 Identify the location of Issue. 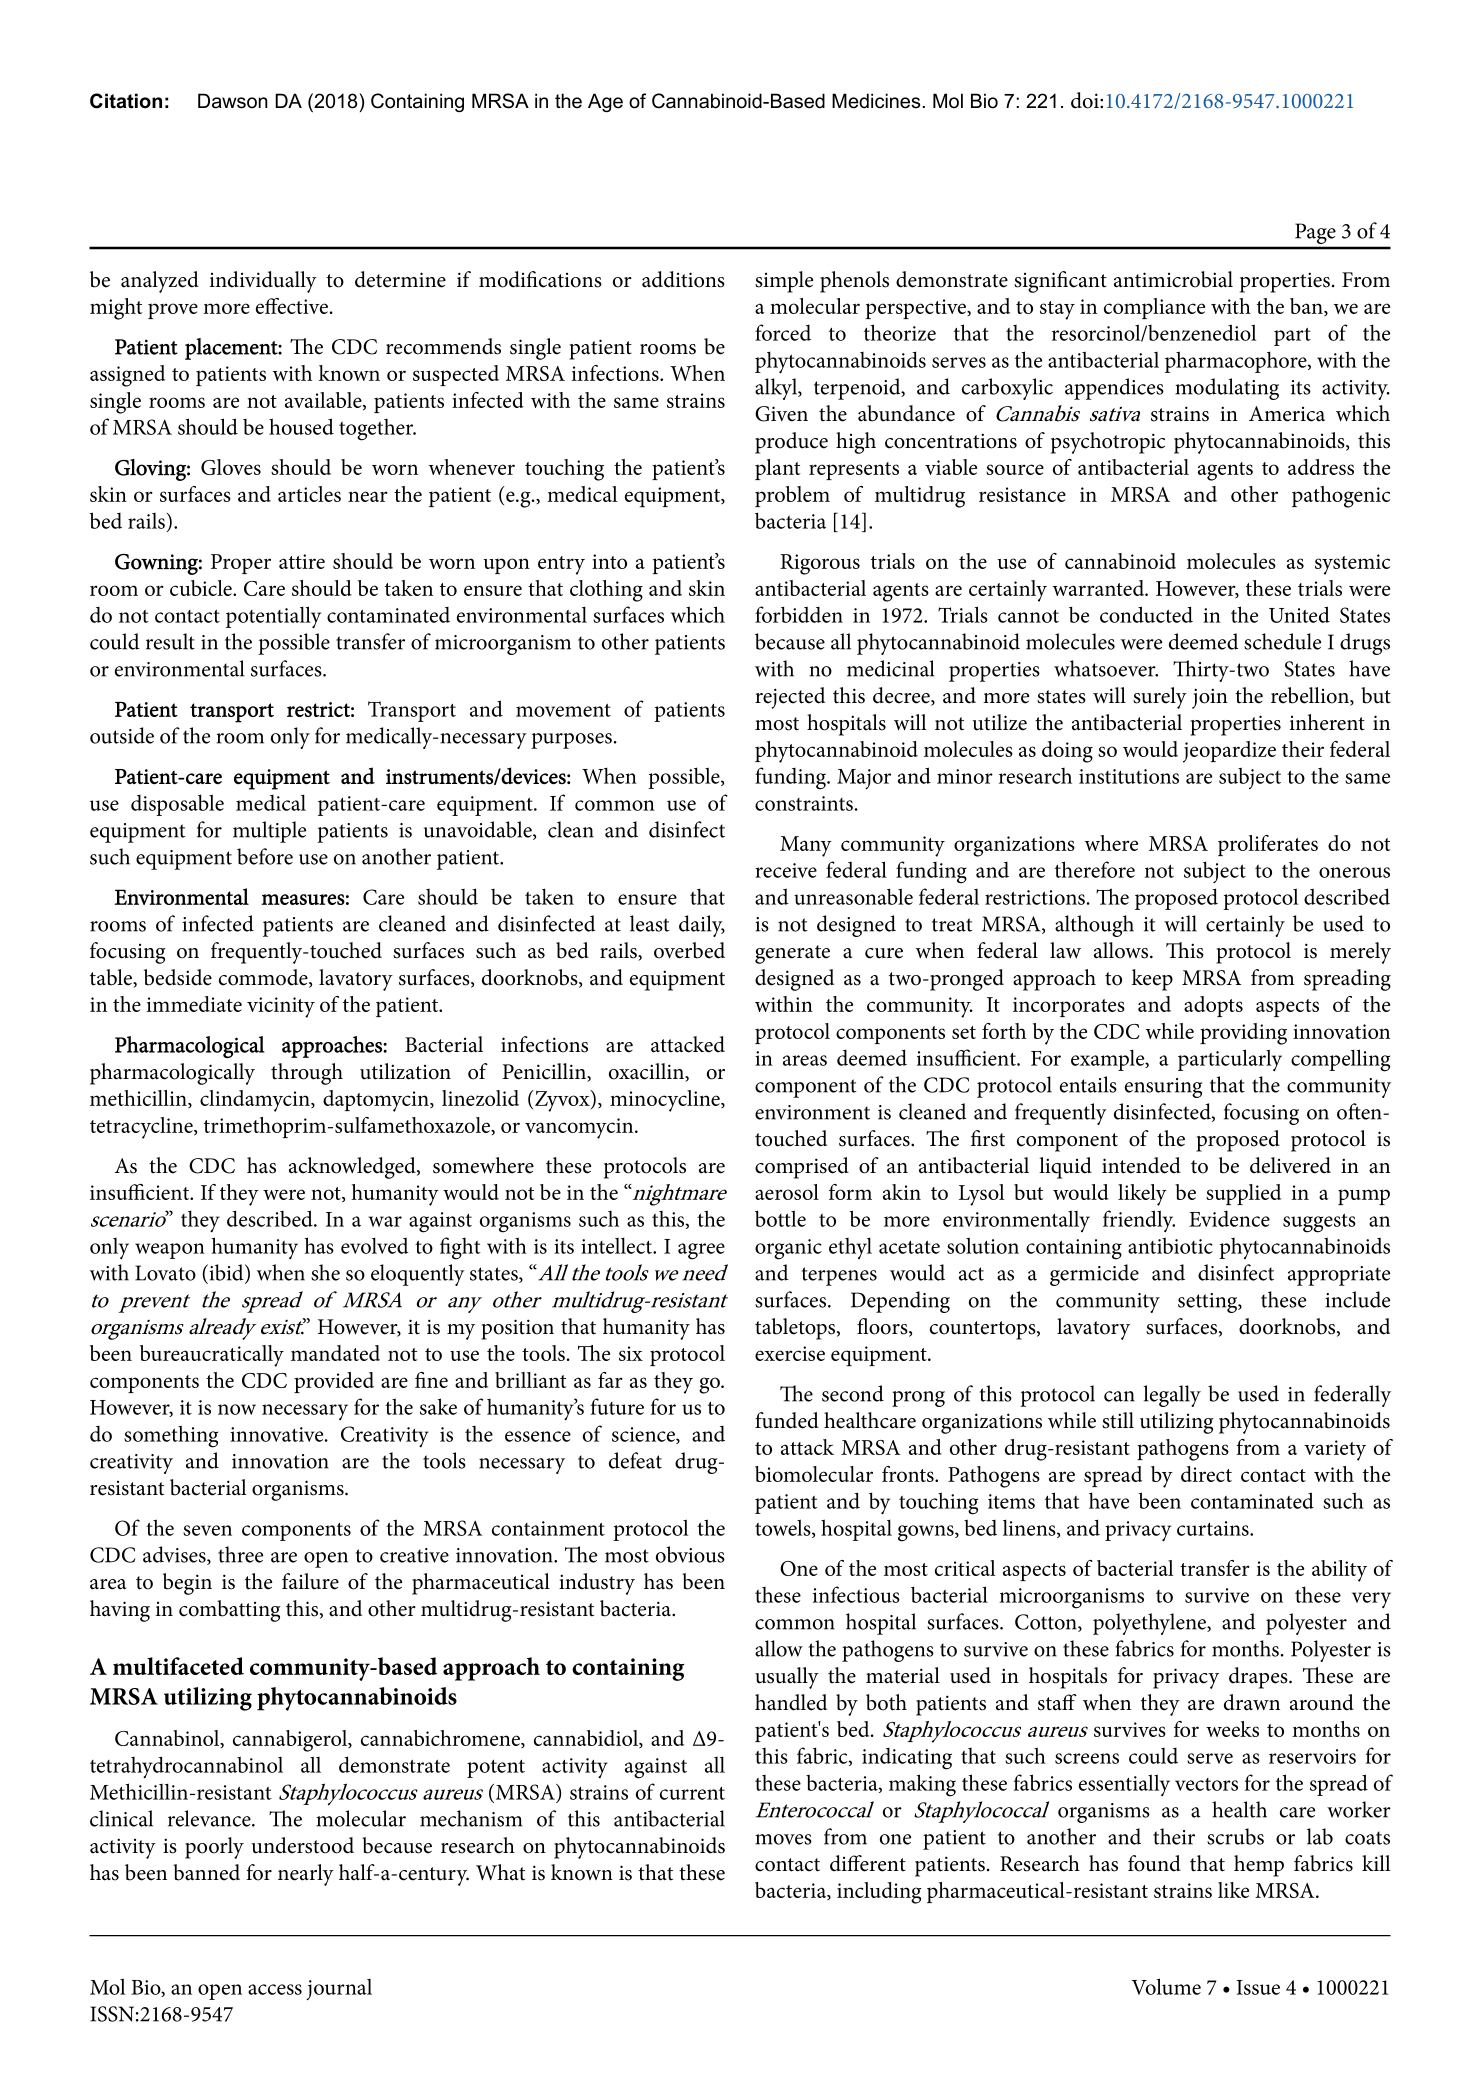
(1258, 1987).
